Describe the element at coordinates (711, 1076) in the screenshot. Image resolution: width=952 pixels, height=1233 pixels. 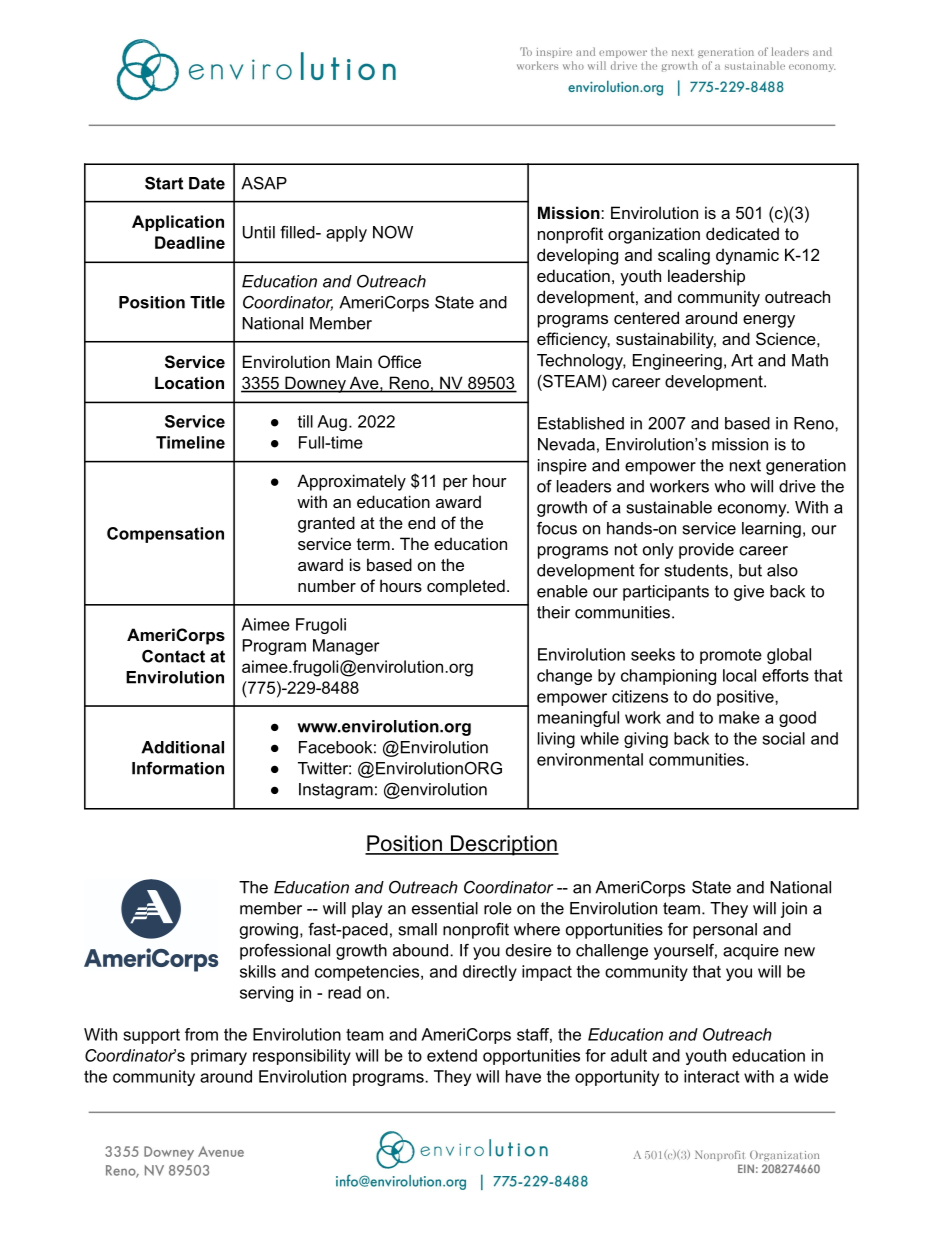
I see `interact` at that location.
